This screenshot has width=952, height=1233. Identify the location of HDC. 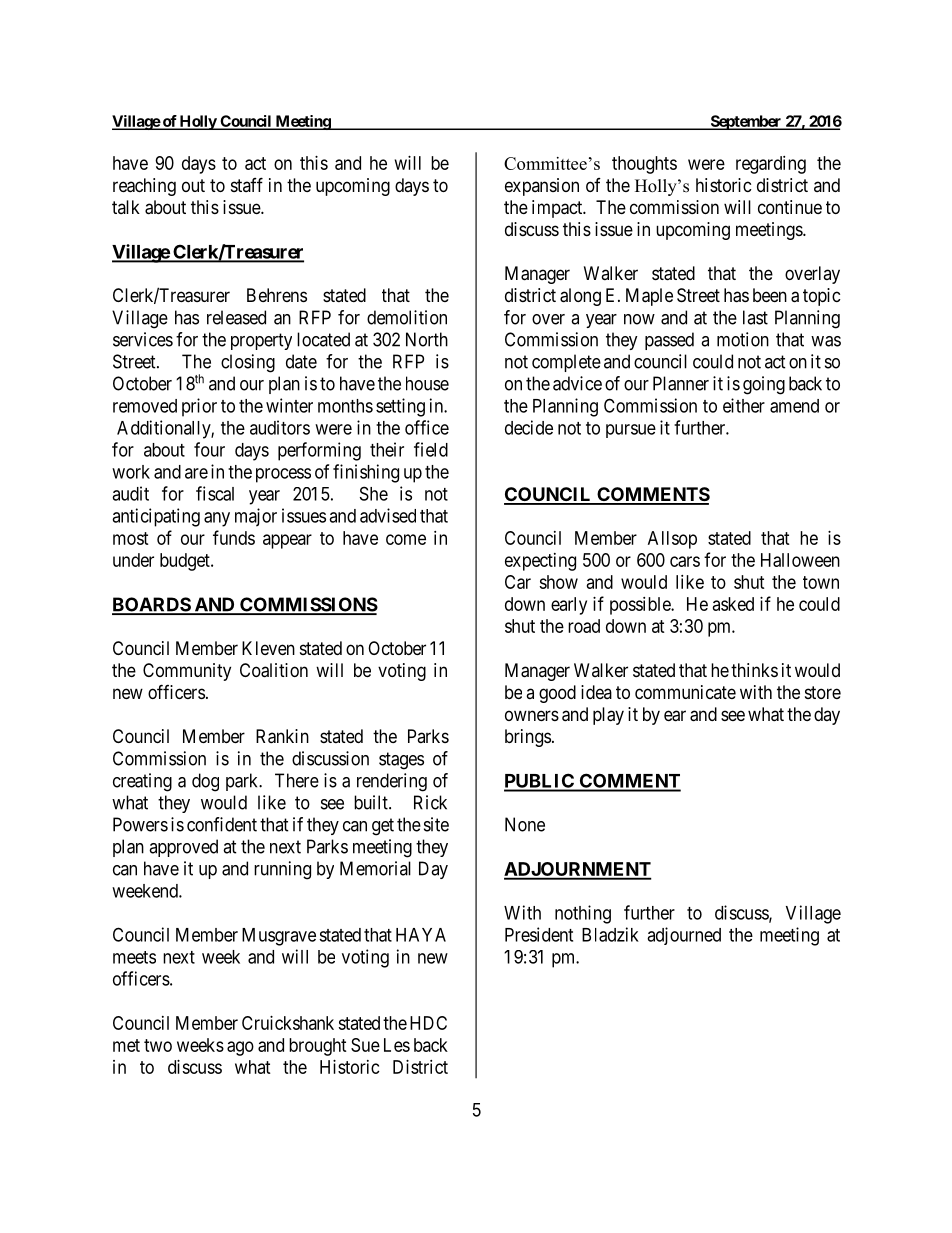
(428, 1023).
